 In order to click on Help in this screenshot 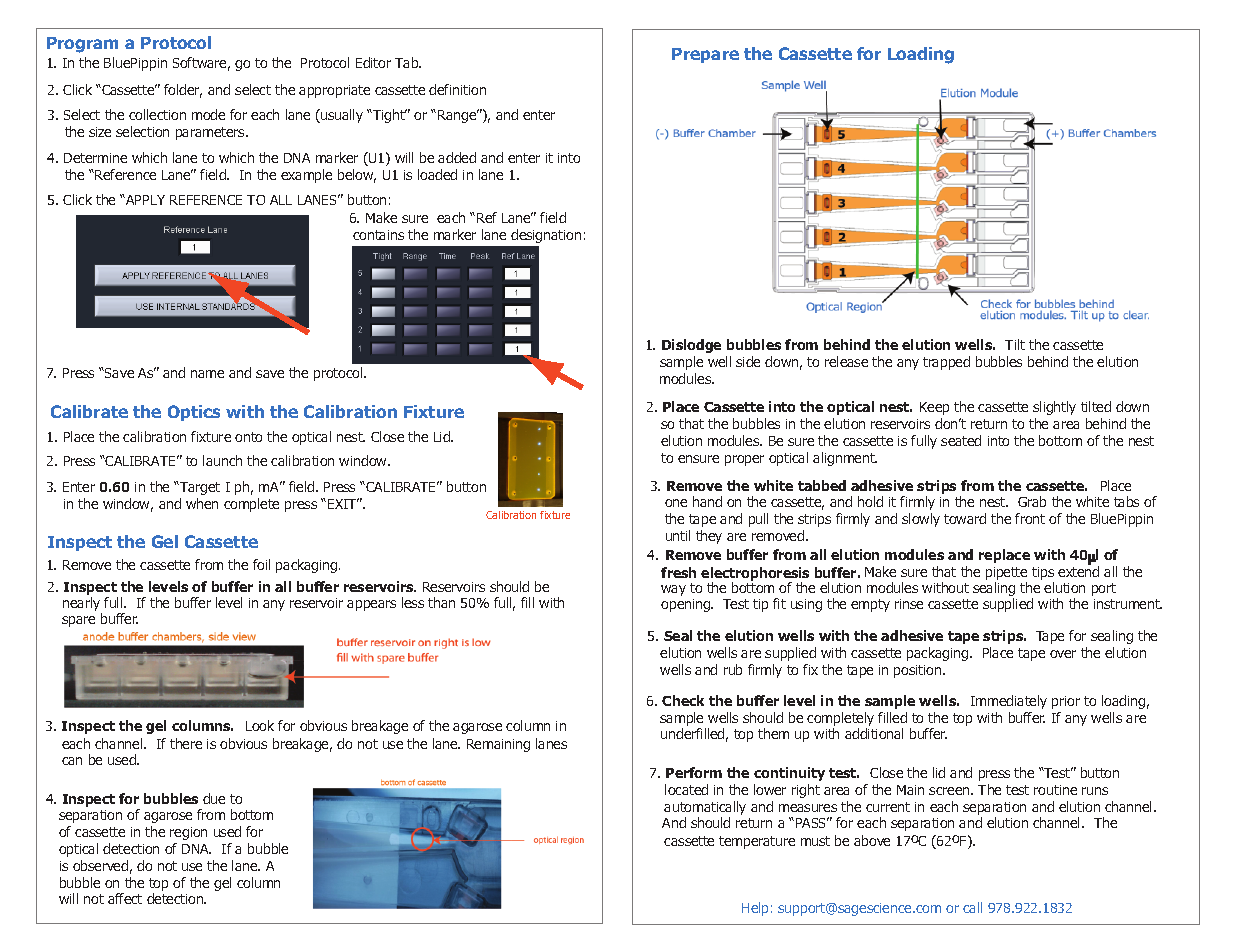, I will do `click(755, 909)`.
